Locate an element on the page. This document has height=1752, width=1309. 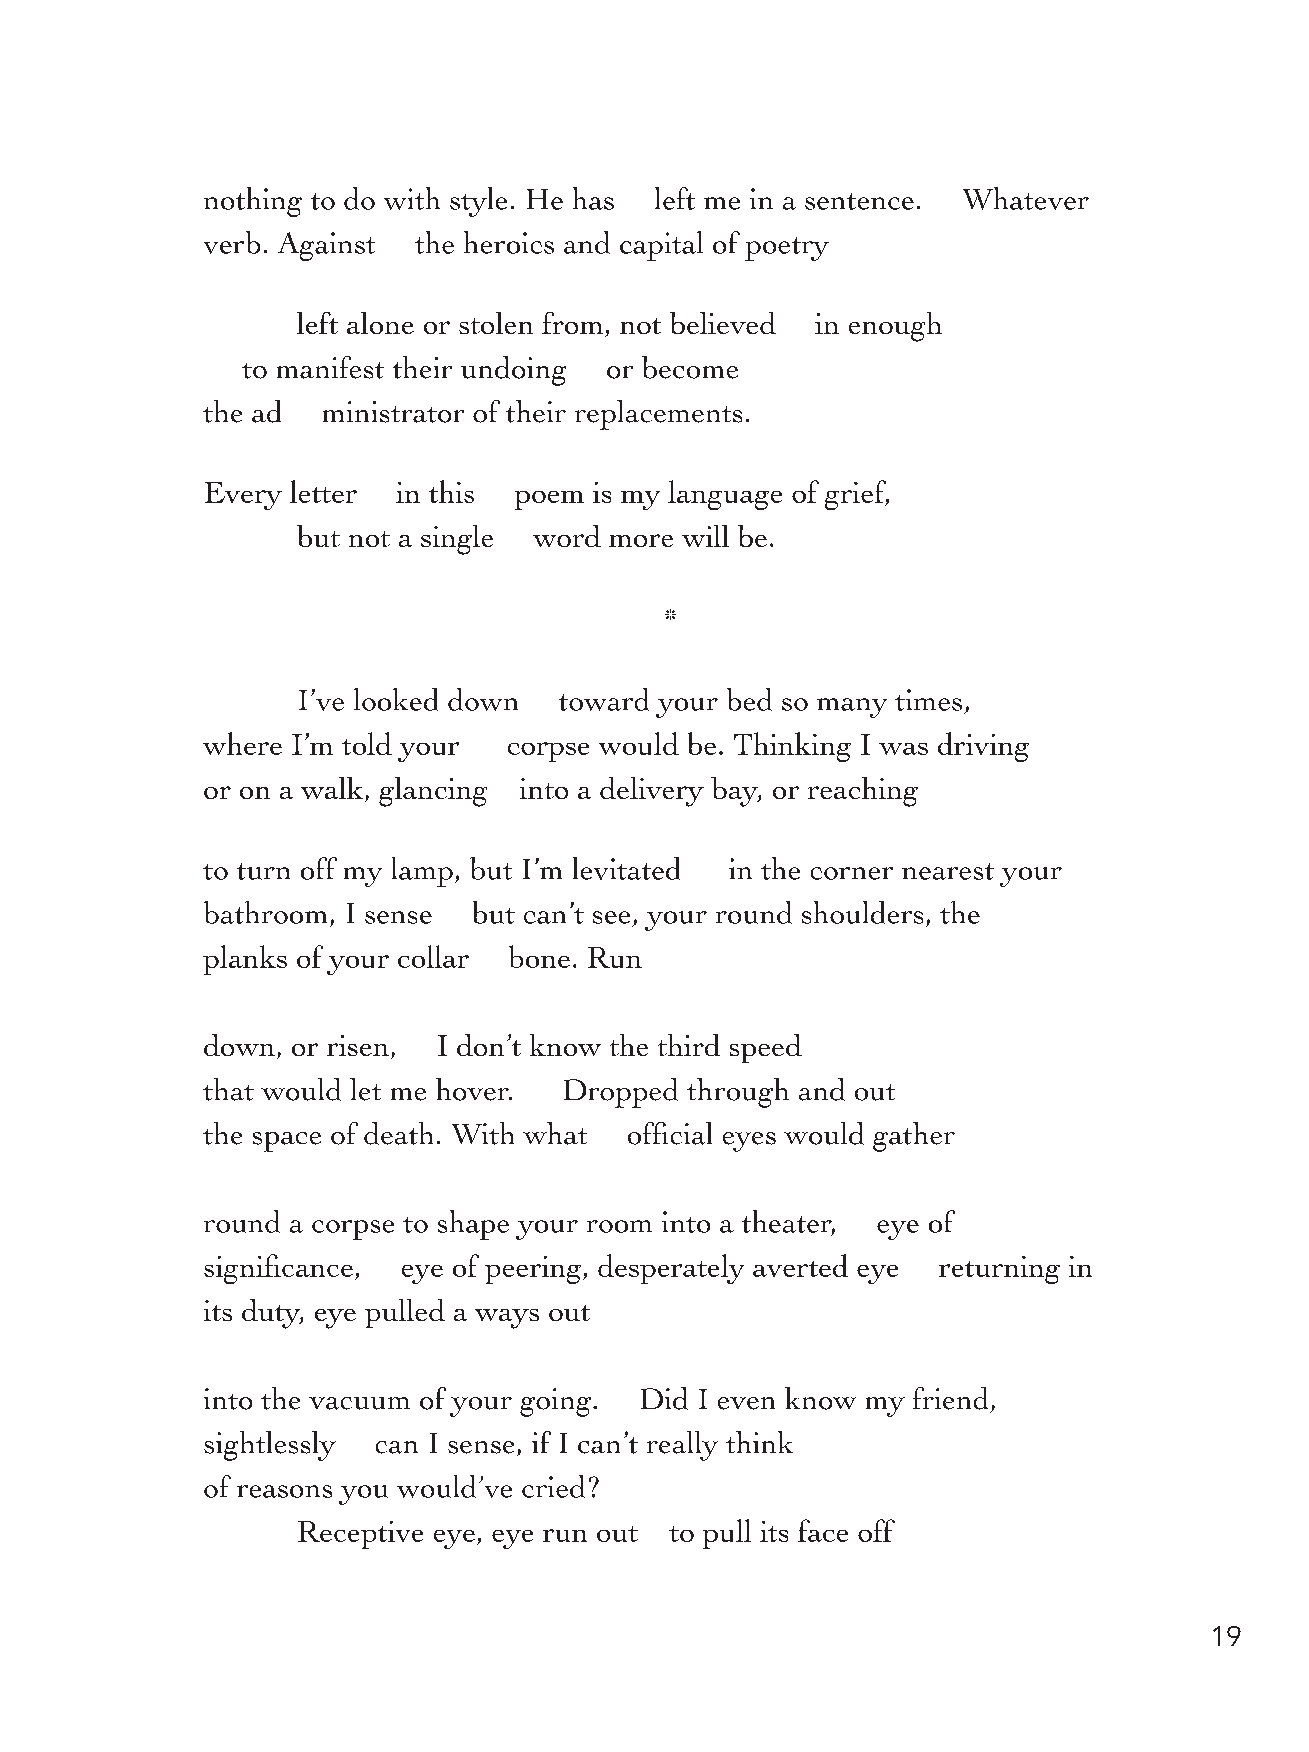
looked is located at coordinates (396, 699).
